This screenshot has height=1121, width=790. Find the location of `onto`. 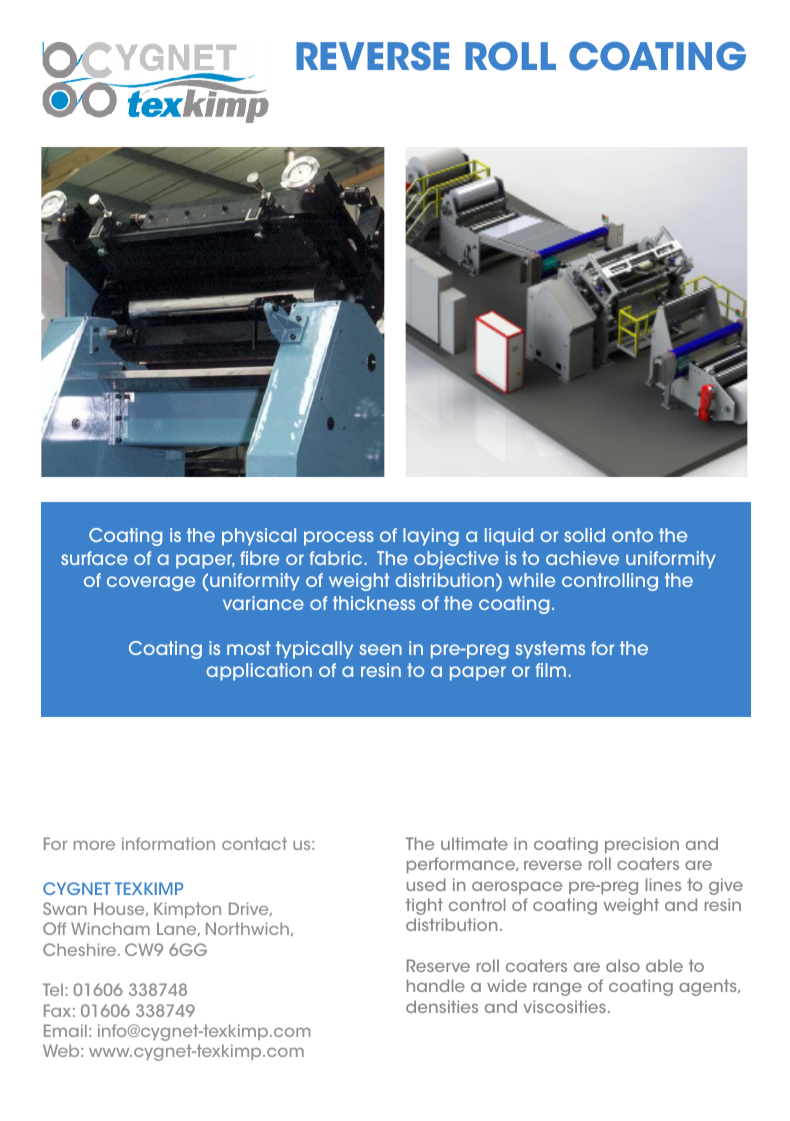

onto is located at coordinates (632, 535).
